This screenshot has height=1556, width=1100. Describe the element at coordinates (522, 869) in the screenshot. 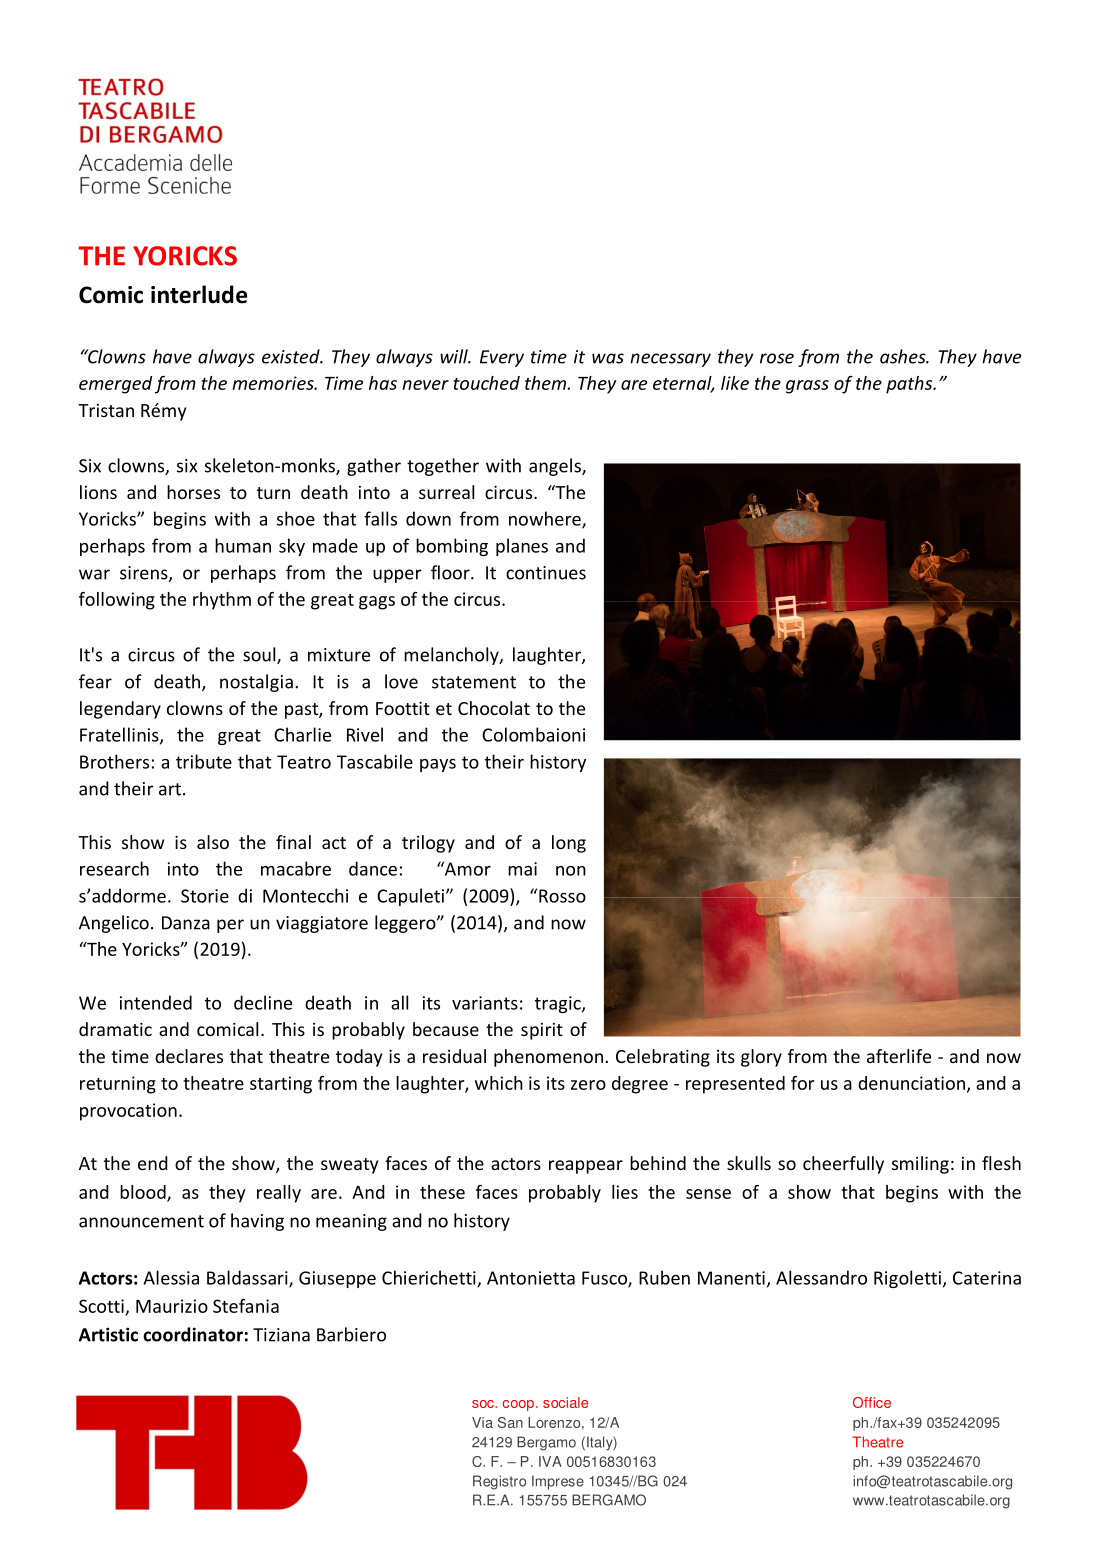

I see `mai` at that location.
